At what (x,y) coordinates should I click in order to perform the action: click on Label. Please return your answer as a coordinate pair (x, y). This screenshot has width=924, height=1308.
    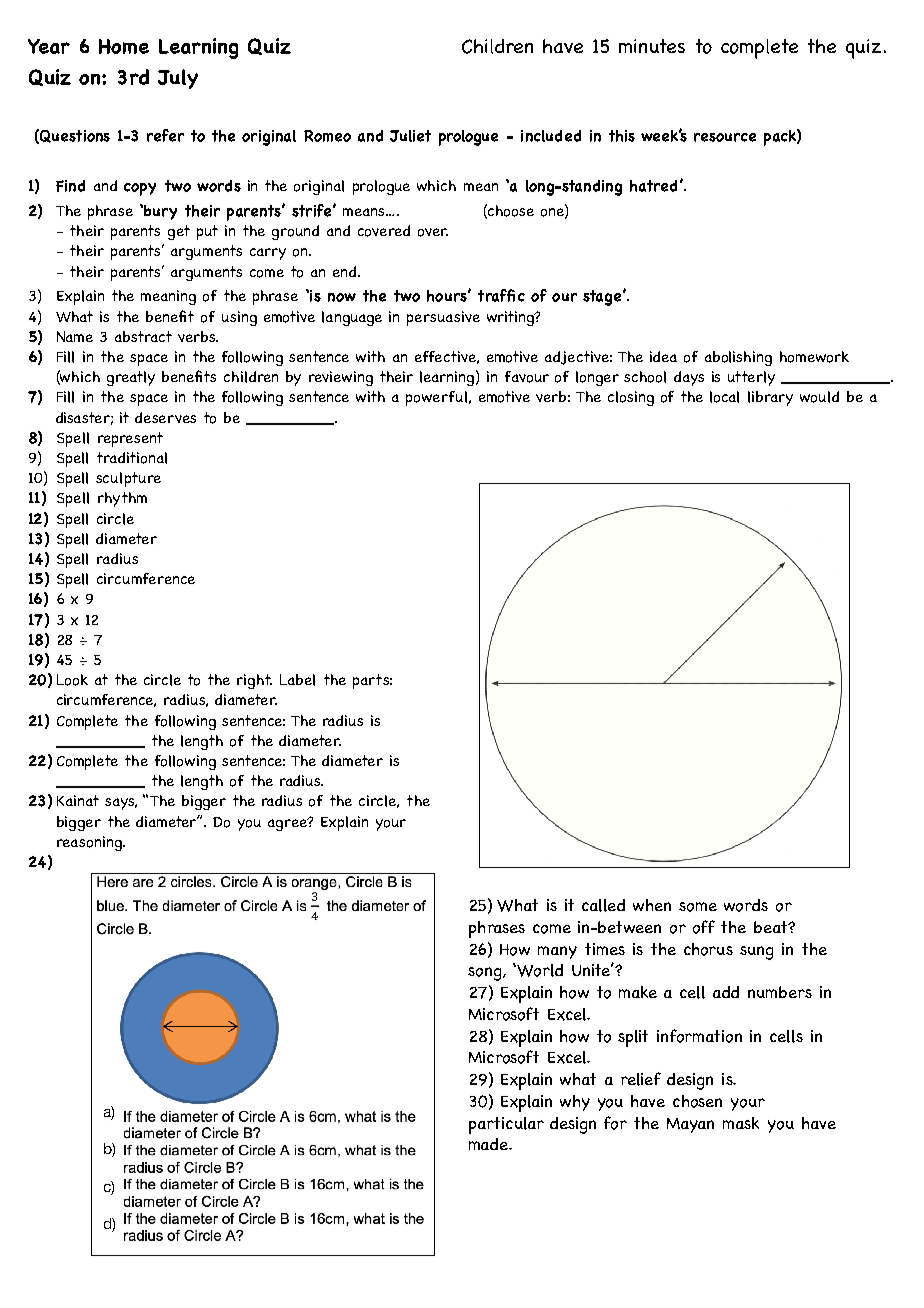
    Looking at the image, I should click on (297, 680).
